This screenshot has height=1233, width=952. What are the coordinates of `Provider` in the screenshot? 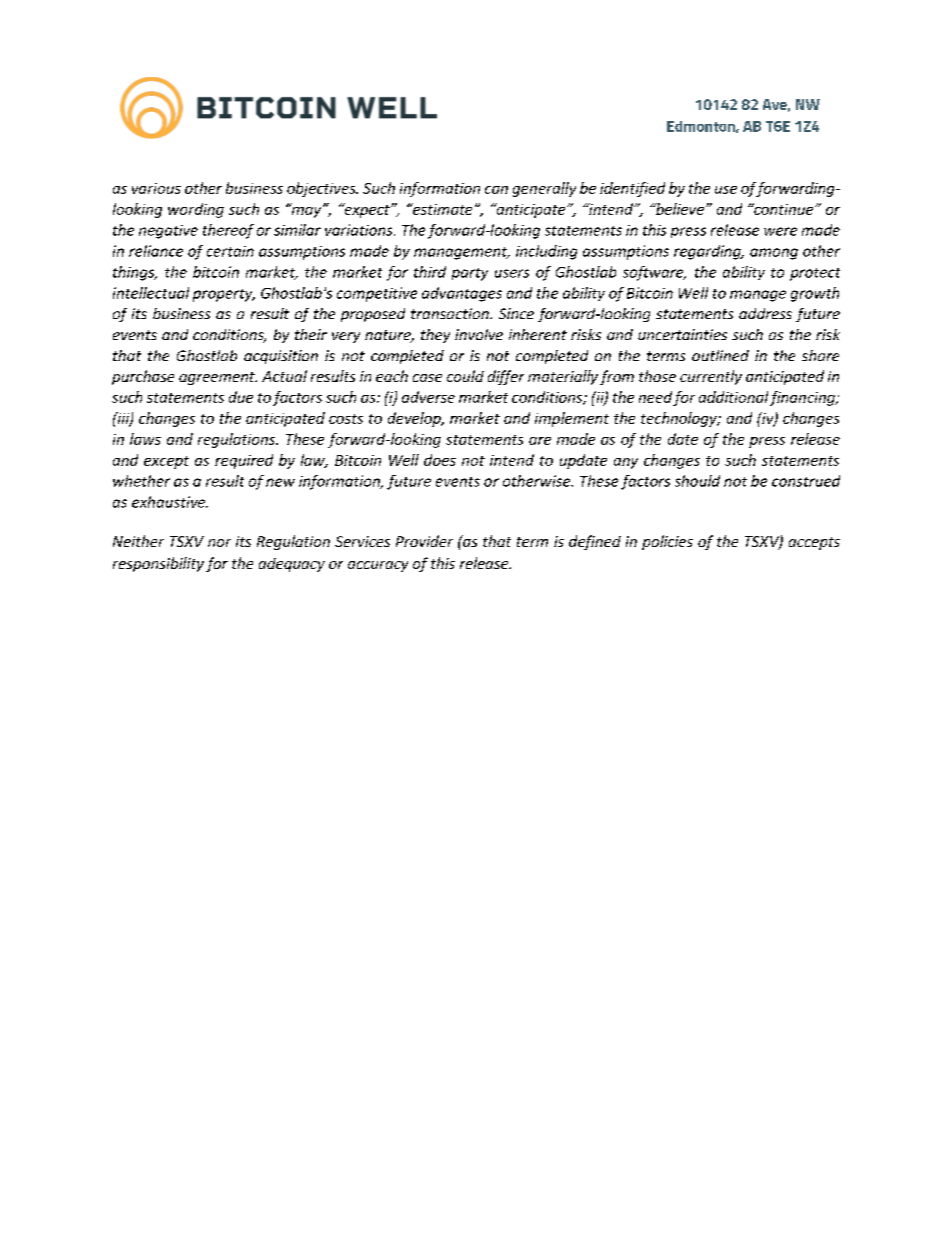 It's located at (424, 541).
